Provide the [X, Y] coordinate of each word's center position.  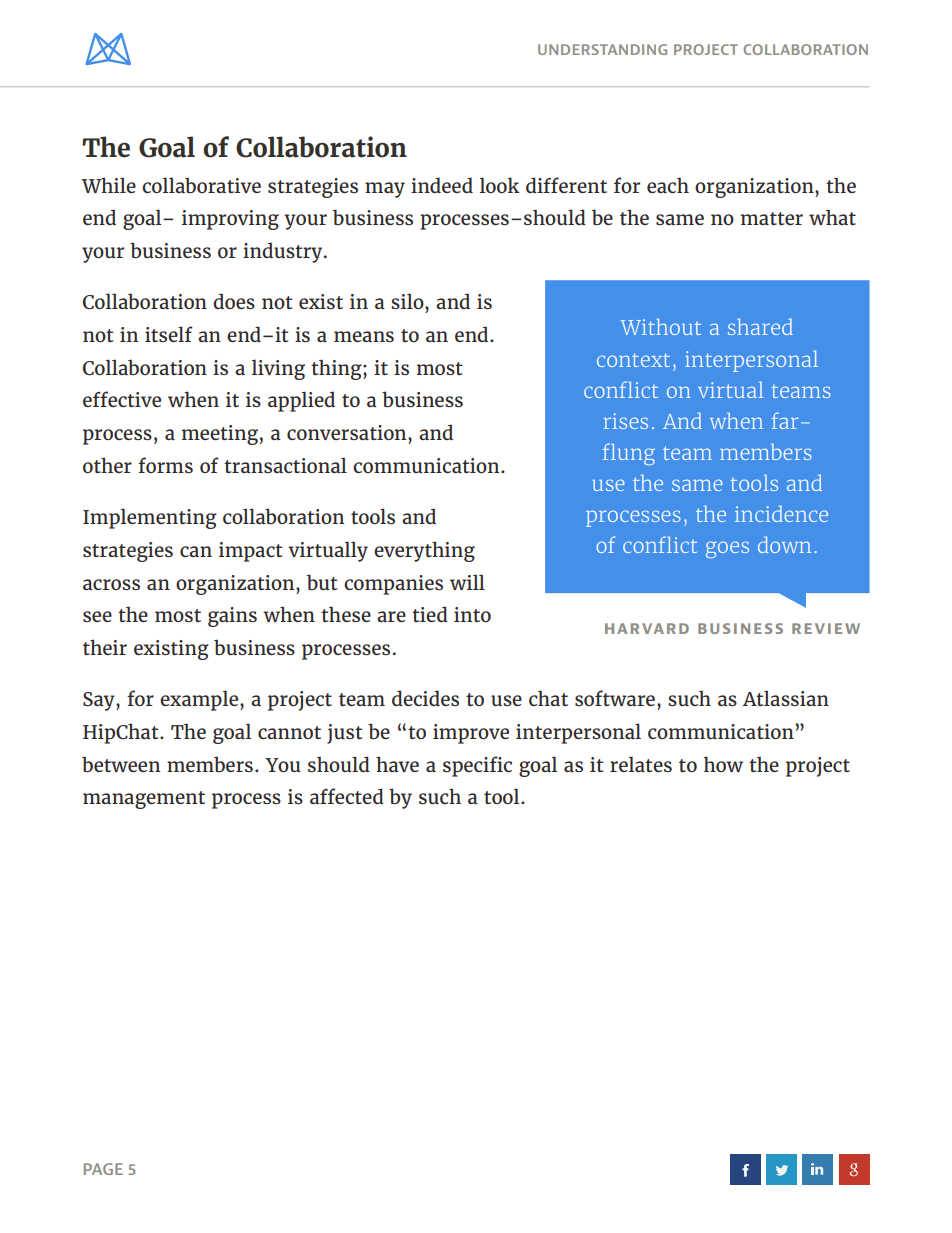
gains [232, 617]
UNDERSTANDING [602, 49]
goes [727, 550]
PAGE [103, 1169]
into [472, 614]
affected [347, 796]
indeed [442, 185]
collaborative [201, 185]
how [723, 764]
